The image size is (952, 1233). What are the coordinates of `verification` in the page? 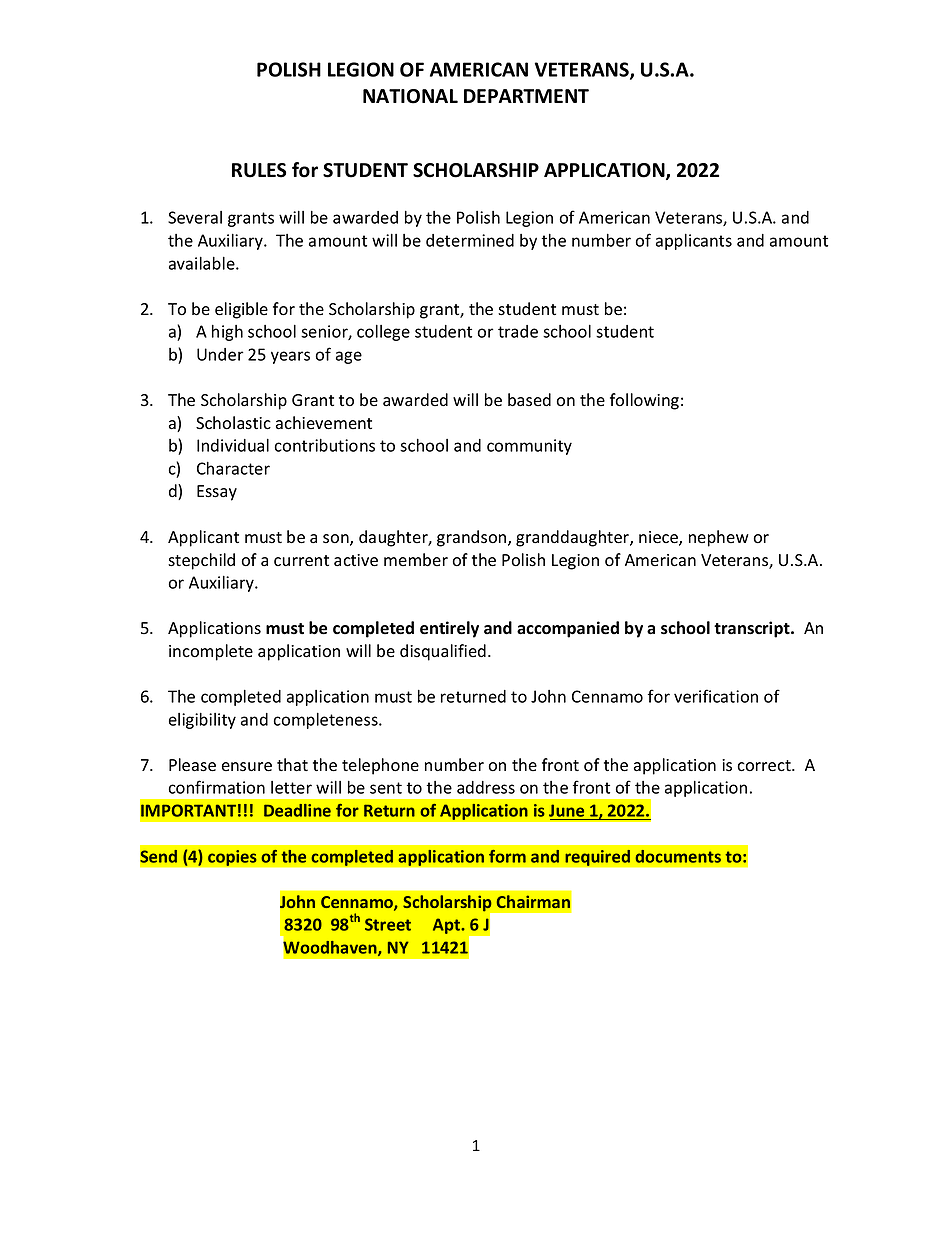 It's located at (716, 696).
